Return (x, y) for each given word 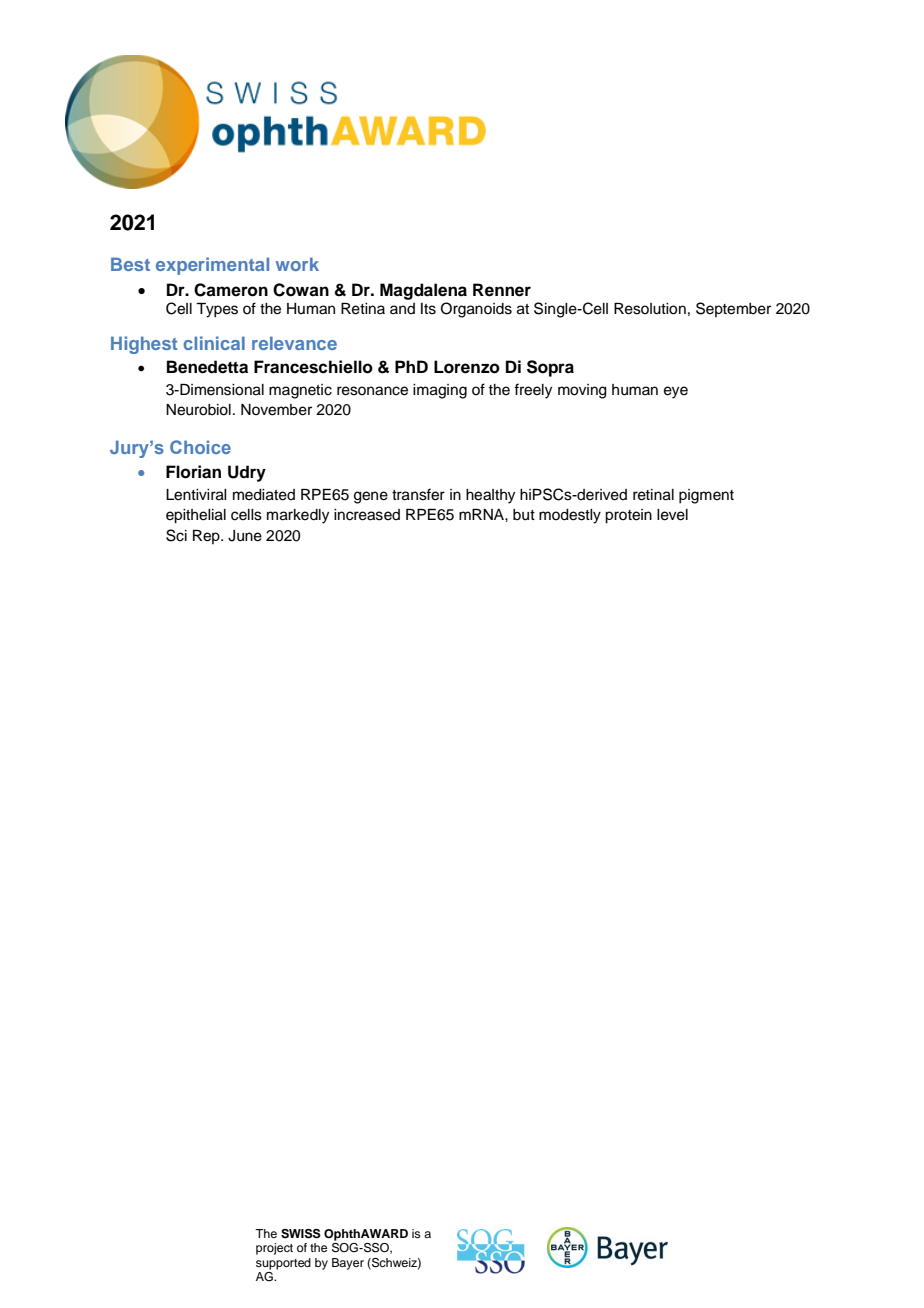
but (524, 515)
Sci (176, 535)
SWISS (301, 1234)
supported (283, 1264)
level (672, 515)
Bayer (348, 1264)
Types (217, 310)
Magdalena (423, 291)
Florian (193, 472)
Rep (207, 537)
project (274, 1249)
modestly (570, 516)
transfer (418, 494)
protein (628, 516)
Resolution (650, 309)
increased (367, 515)
